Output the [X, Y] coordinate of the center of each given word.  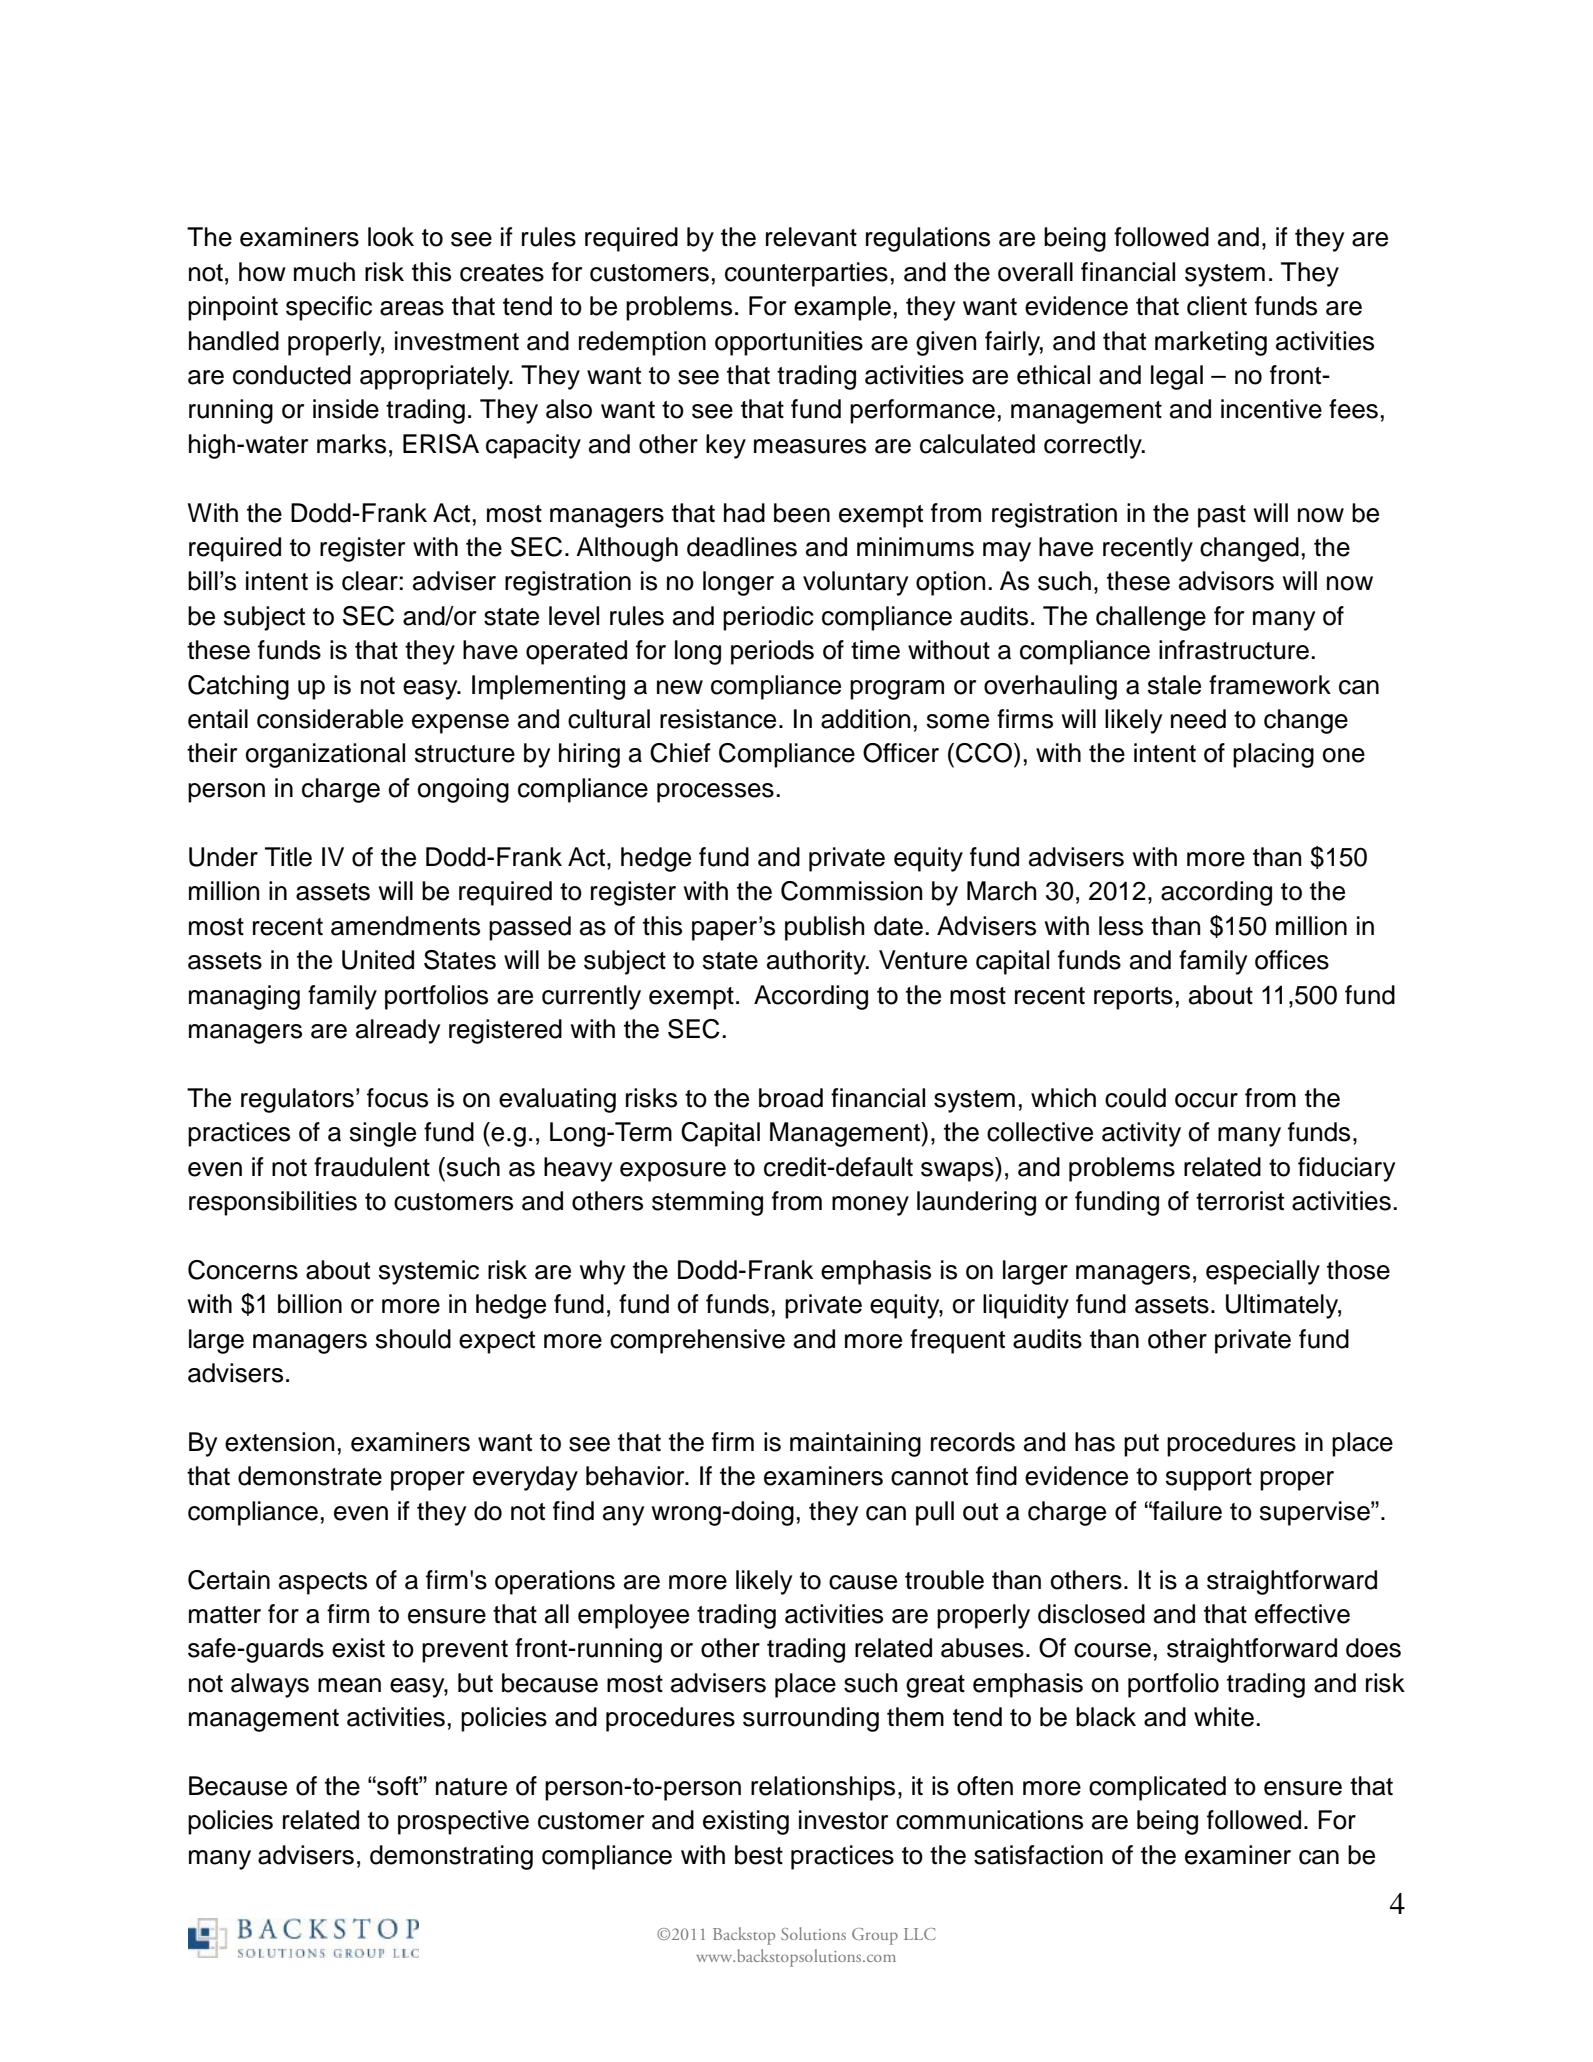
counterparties [806, 274]
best [759, 1855]
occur [1206, 1100]
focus [397, 1098]
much [324, 272]
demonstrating [451, 1857]
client [1217, 306]
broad [791, 1098]
